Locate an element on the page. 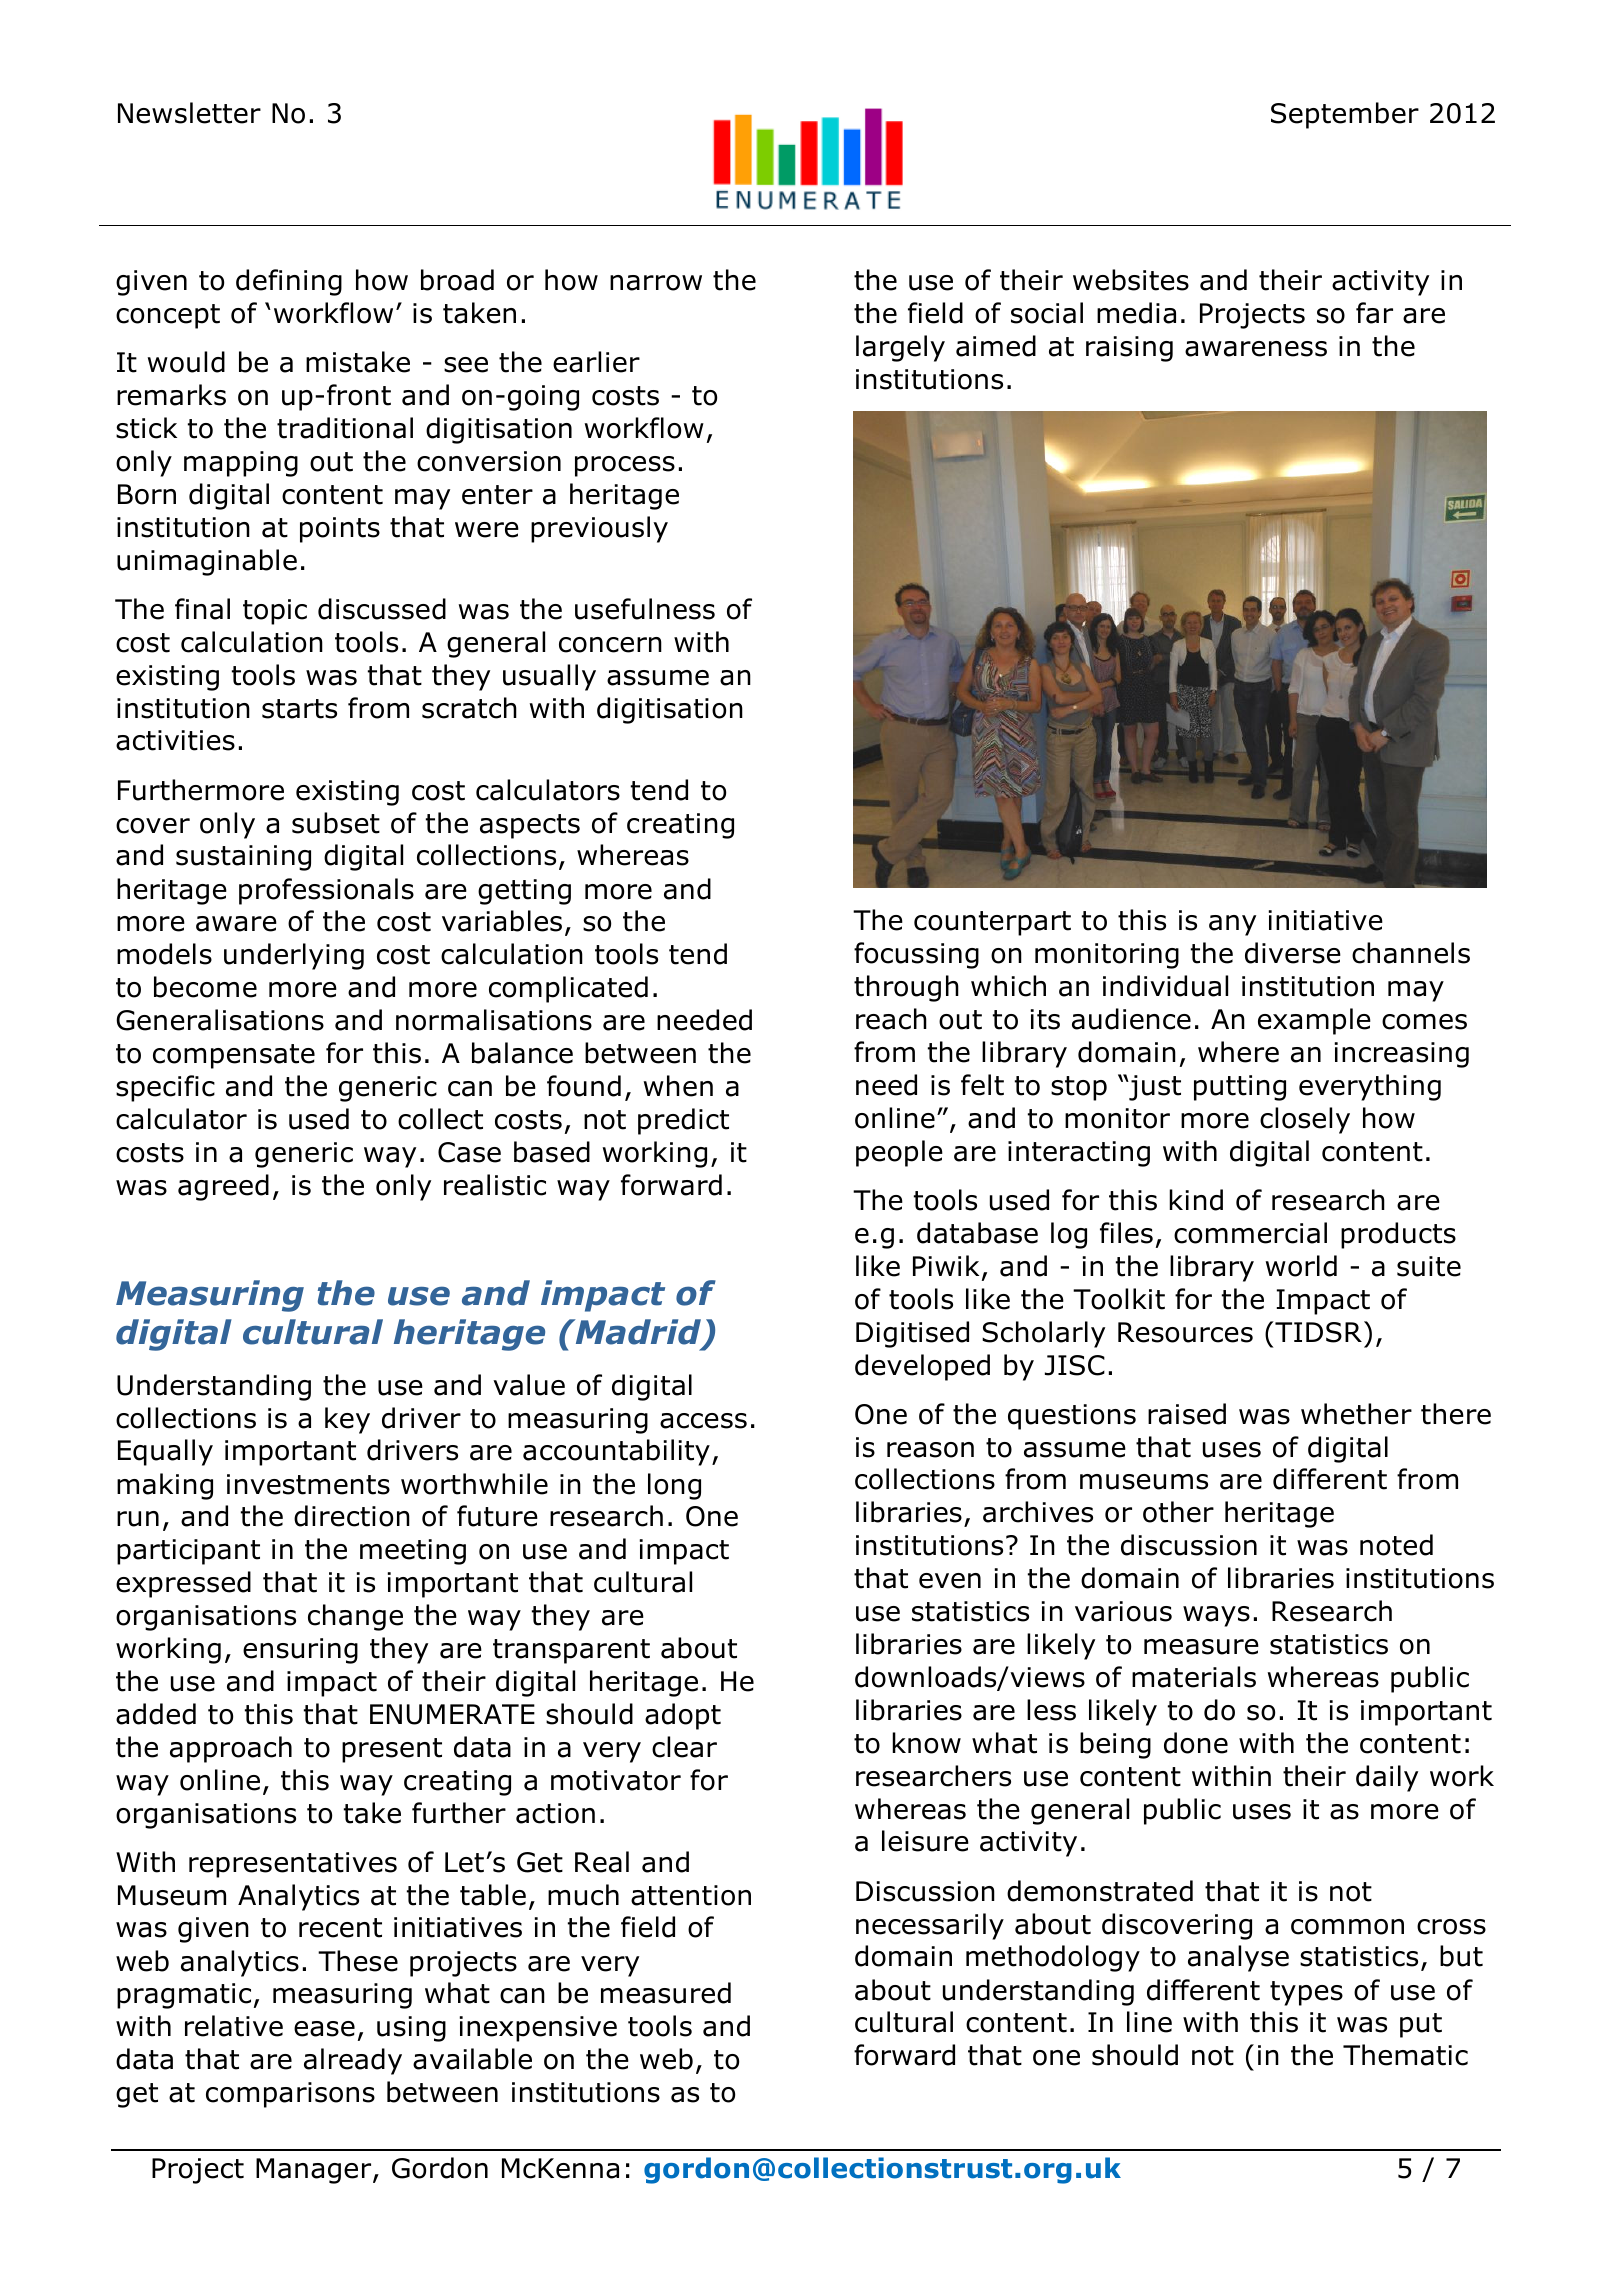 The image size is (1611, 2280). comparisons is located at coordinates (290, 2095).
